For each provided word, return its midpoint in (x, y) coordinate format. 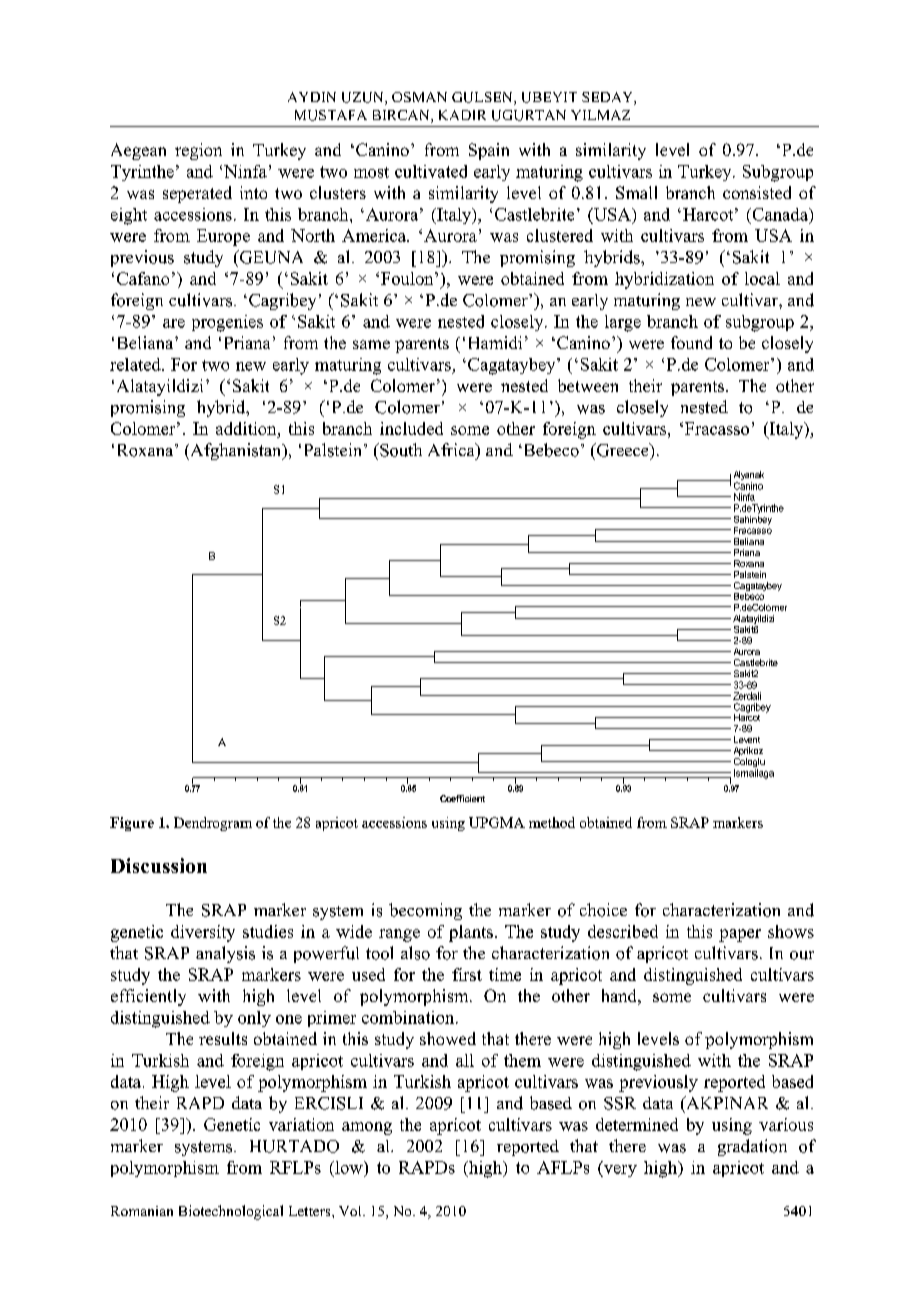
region (198, 151)
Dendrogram (213, 824)
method (552, 822)
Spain (489, 151)
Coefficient (462, 798)
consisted (757, 192)
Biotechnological (231, 1212)
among (367, 1128)
